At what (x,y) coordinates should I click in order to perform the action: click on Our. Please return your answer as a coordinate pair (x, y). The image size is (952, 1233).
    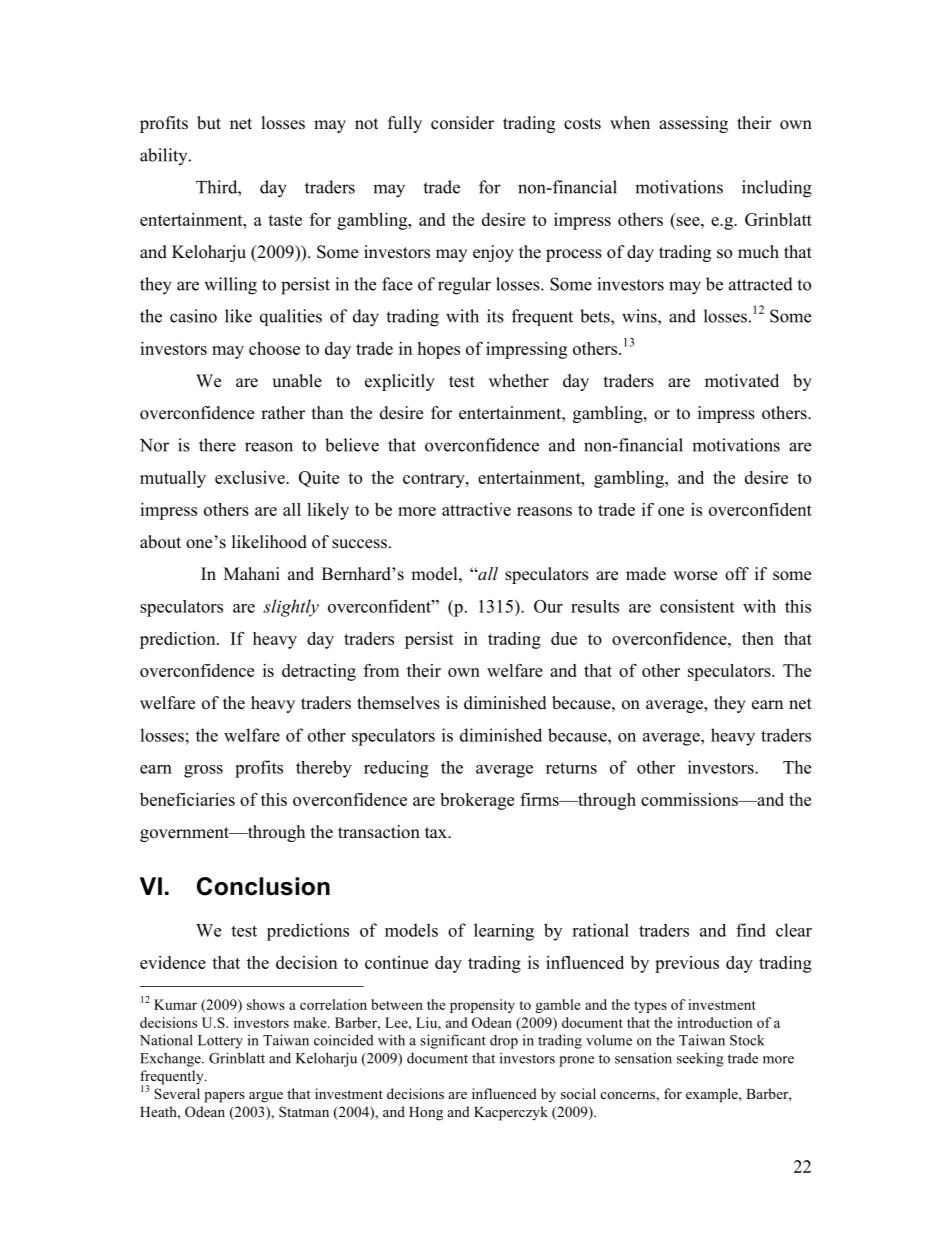
    Looking at the image, I should click on (548, 606).
